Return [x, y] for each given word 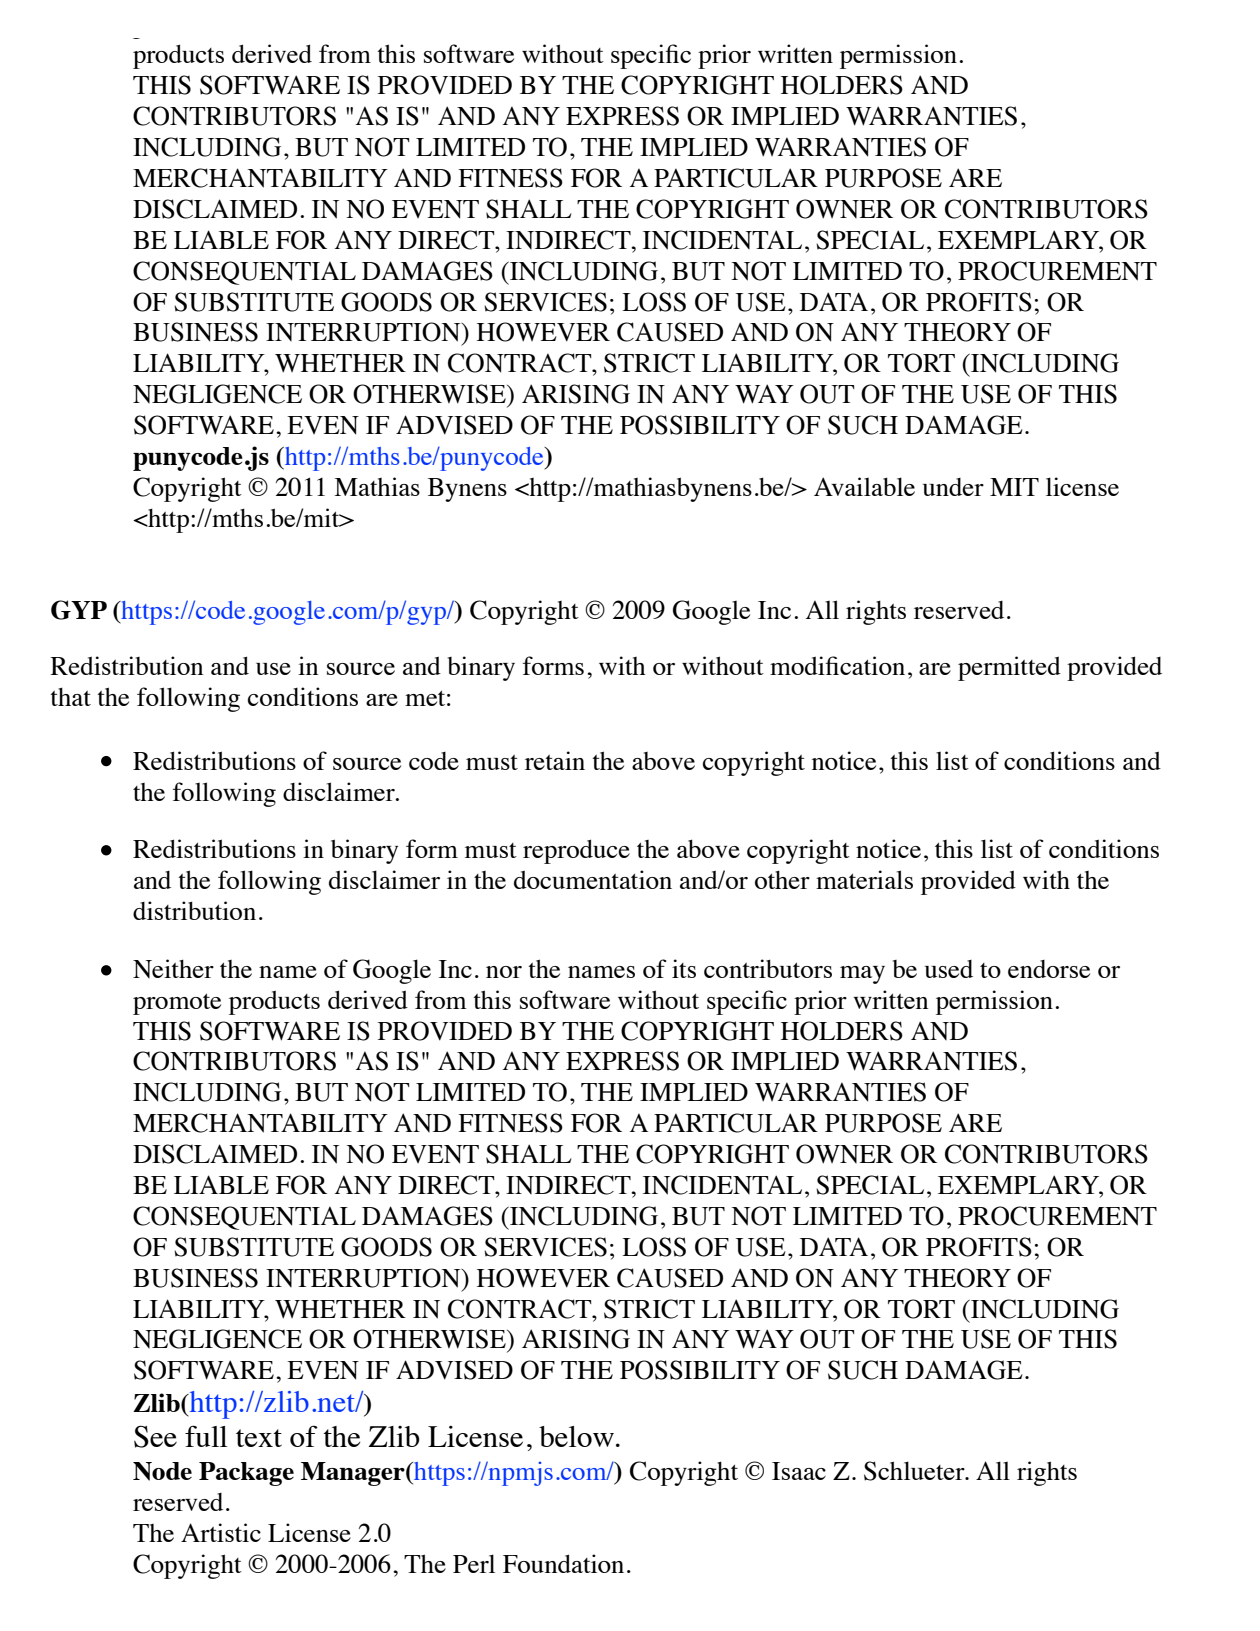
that [70, 696]
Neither [173, 968]
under [953, 487]
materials [864, 879]
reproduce [576, 851]
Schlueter [915, 1471]
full [206, 1436]
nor [504, 972]
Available [864, 486]
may [862, 975]
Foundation [563, 1563]
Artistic [221, 1532]
